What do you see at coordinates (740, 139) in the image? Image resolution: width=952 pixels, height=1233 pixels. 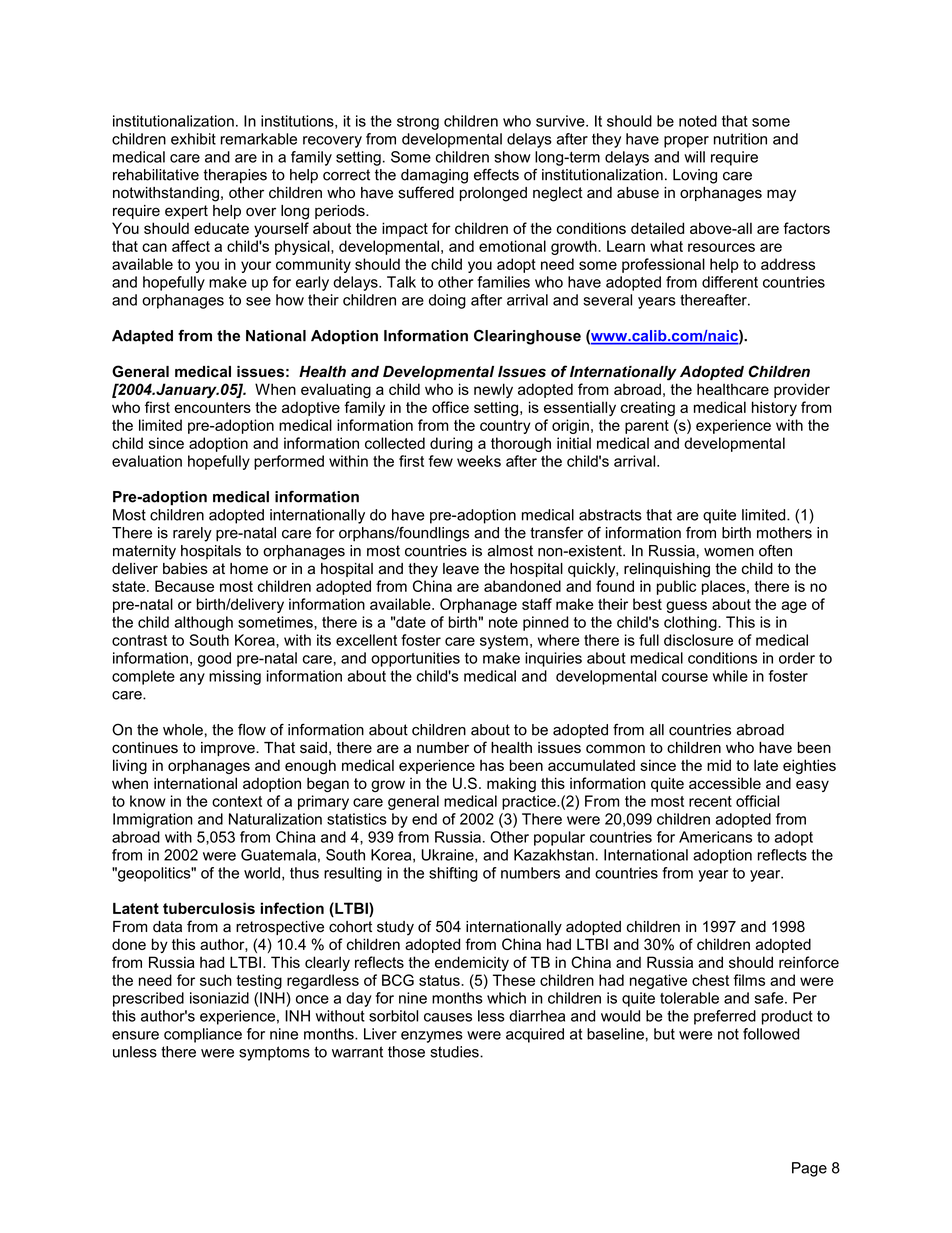 I see `nutrition` at bounding box center [740, 139].
